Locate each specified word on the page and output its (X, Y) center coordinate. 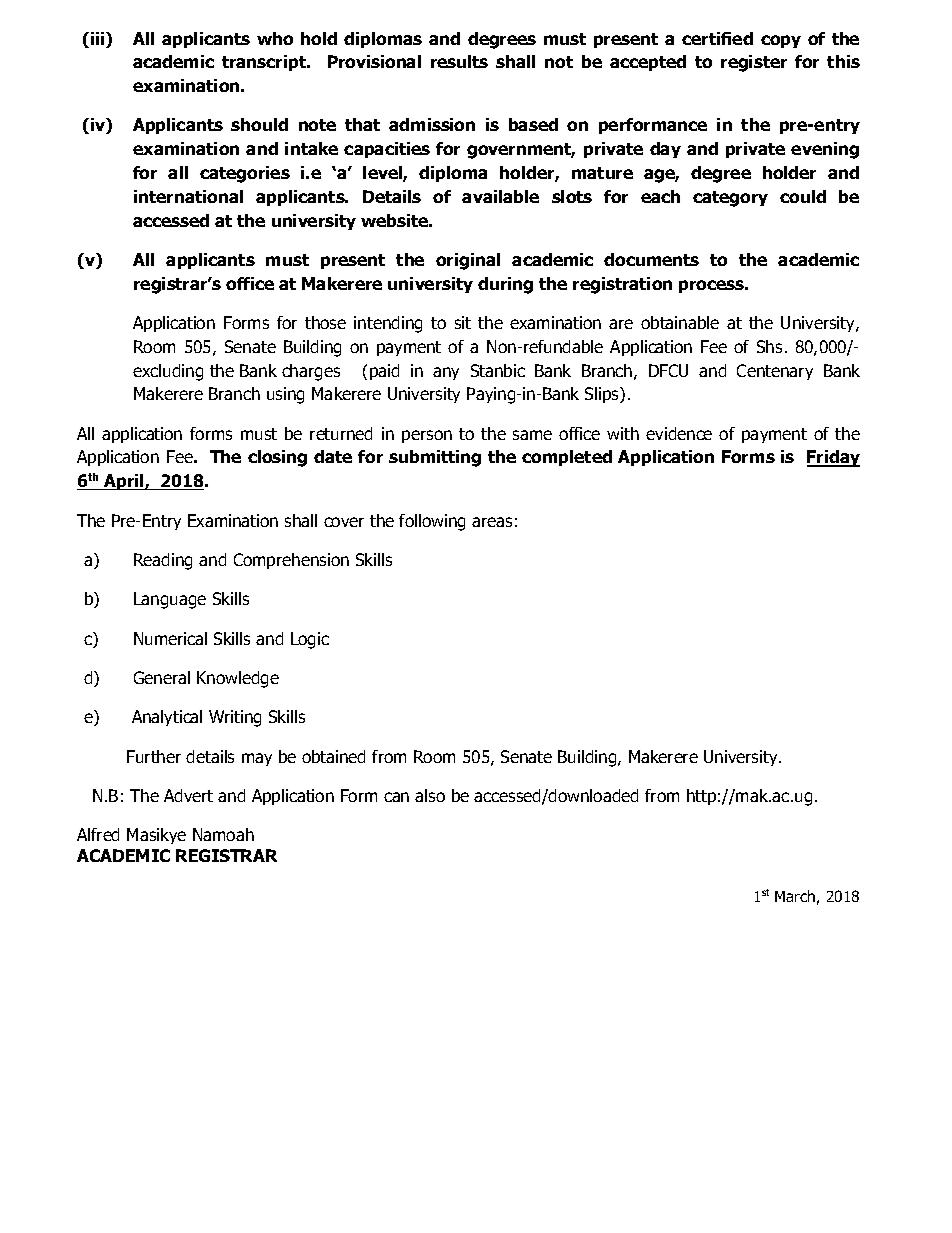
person (427, 436)
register (754, 63)
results (459, 61)
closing (277, 458)
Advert (188, 795)
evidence (679, 433)
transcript (265, 63)
